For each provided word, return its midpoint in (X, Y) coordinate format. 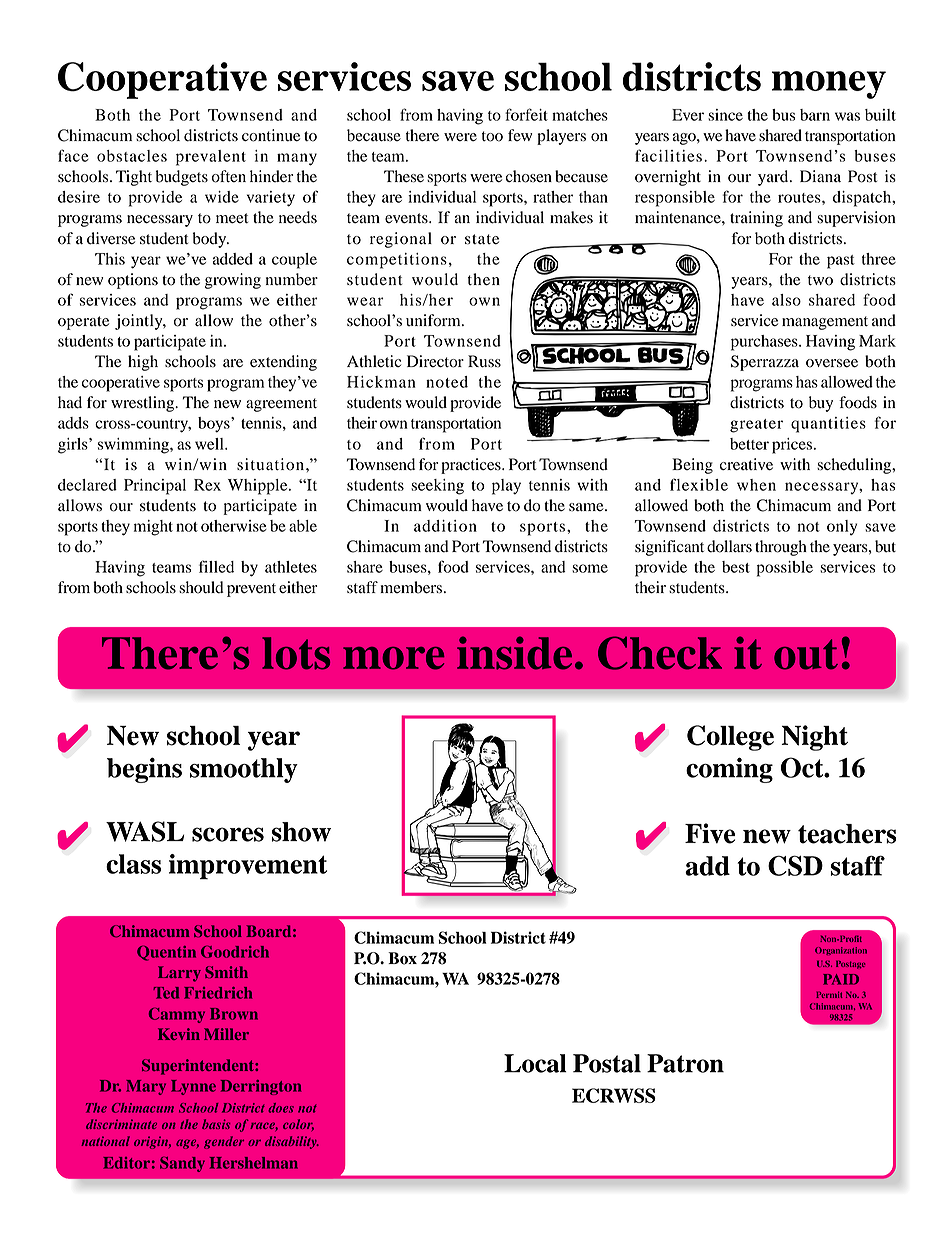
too (492, 136)
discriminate (121, 1124)
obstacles (132, 156)
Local (535, 1063)
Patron (685, 1063)
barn (815, 115)
